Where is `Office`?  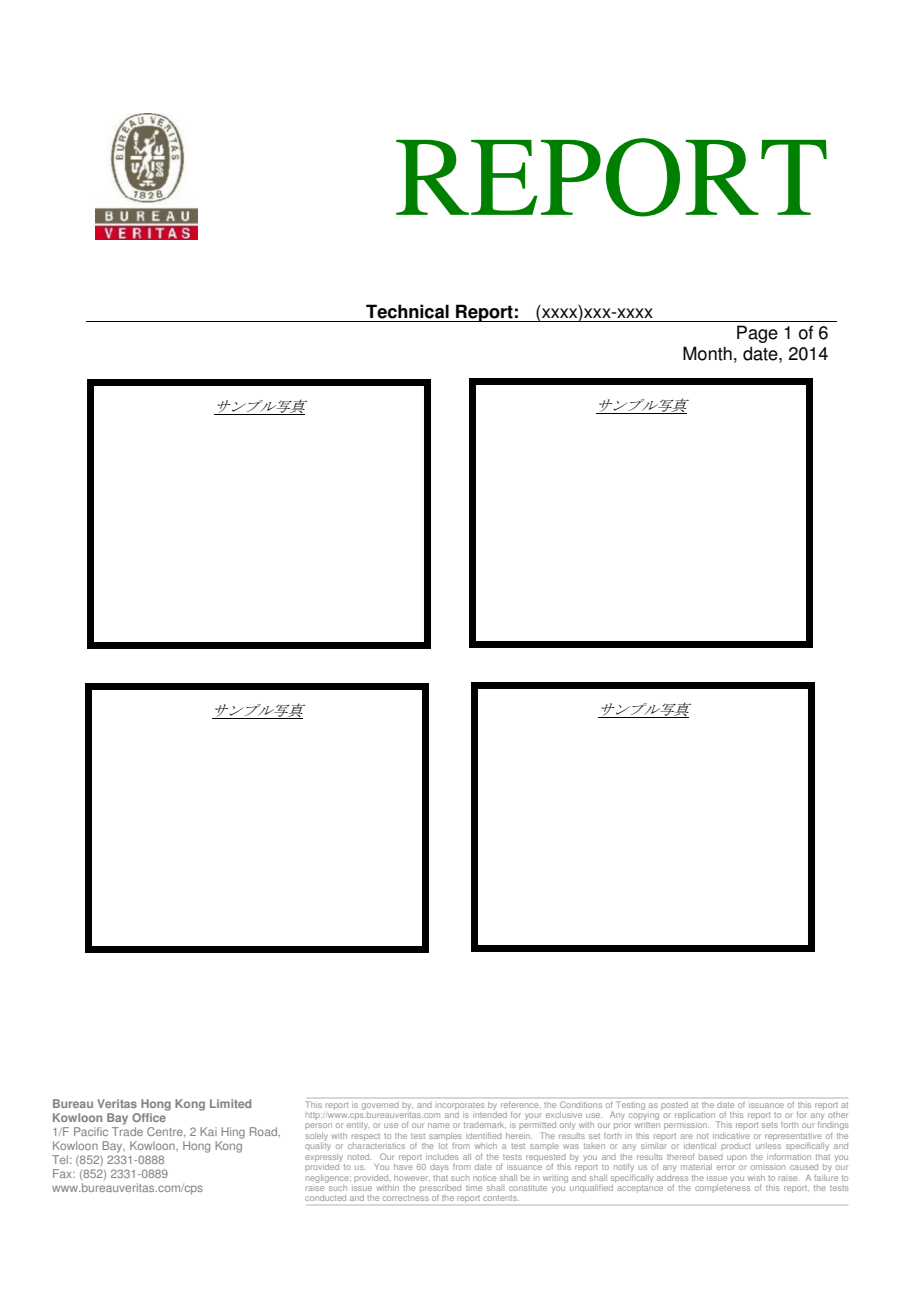 Office is located at coordinates (149, 1117).
